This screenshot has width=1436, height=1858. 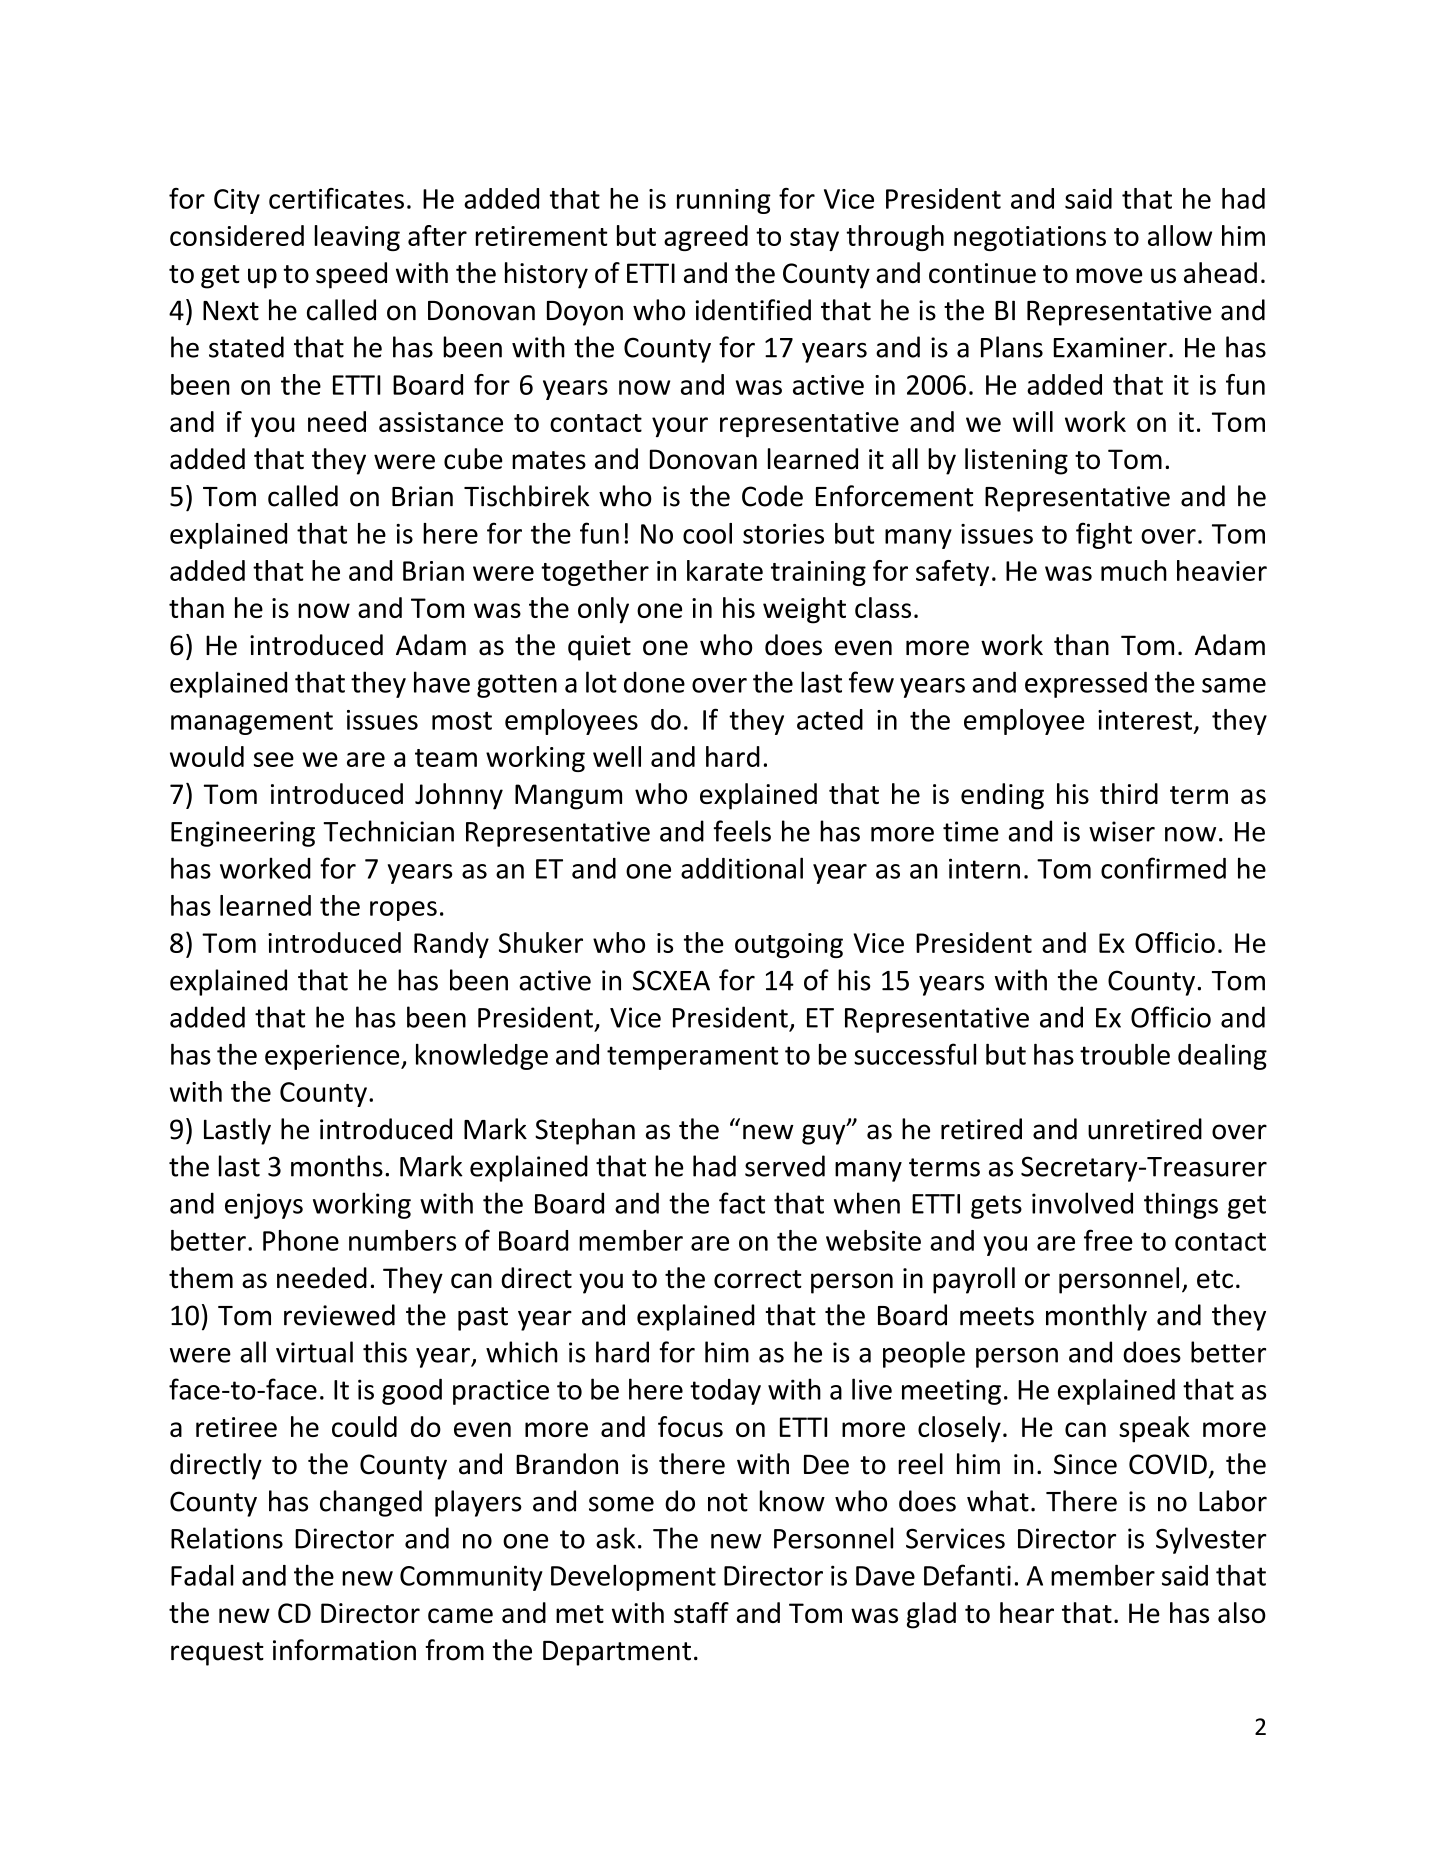 I want to click on leaving, so click(x=357, y=238).
